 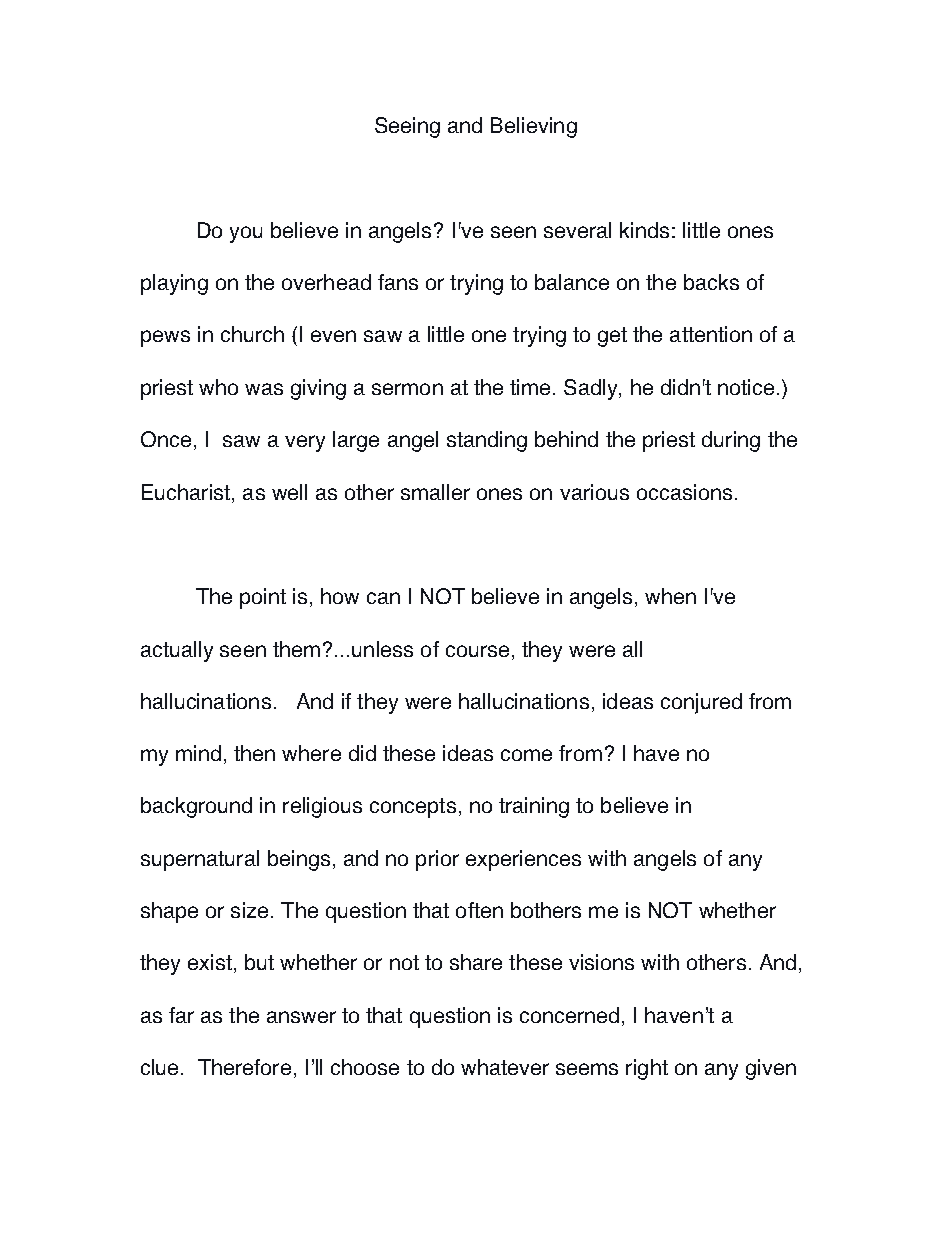 I want to click on during, so click(x=731, y=441).
